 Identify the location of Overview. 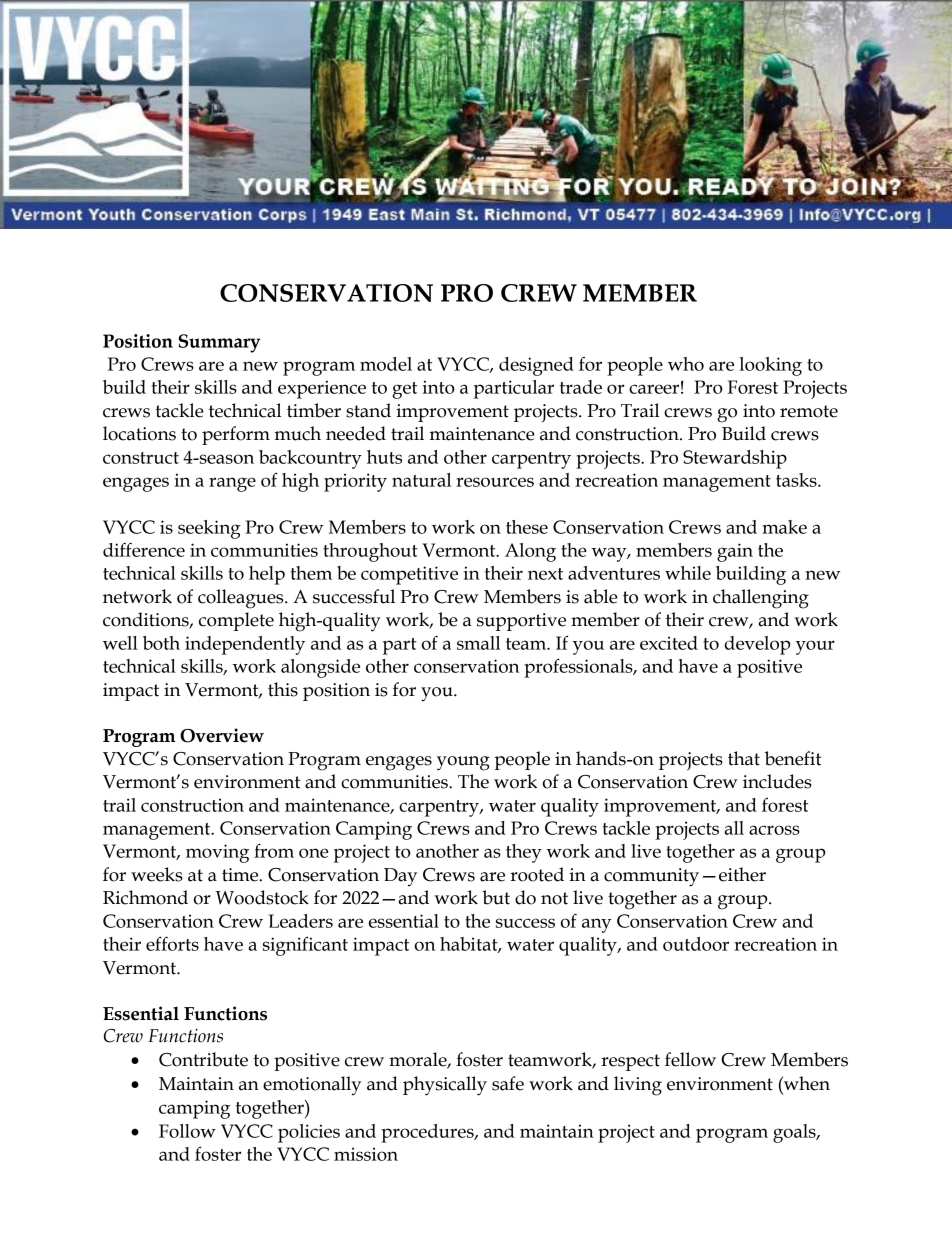
(222, 735).
